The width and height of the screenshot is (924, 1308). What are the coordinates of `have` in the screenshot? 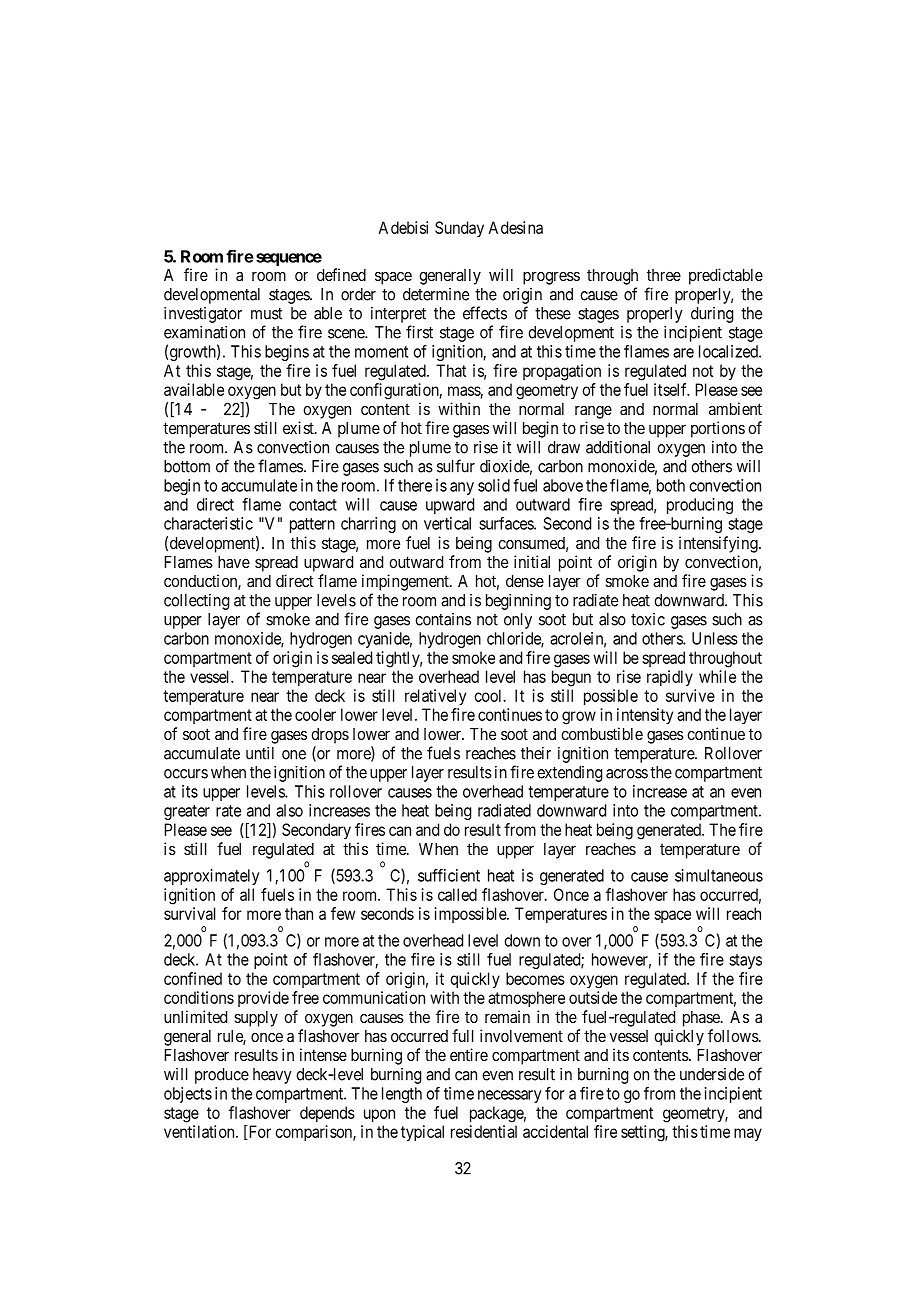 It's located at (234, 562).
